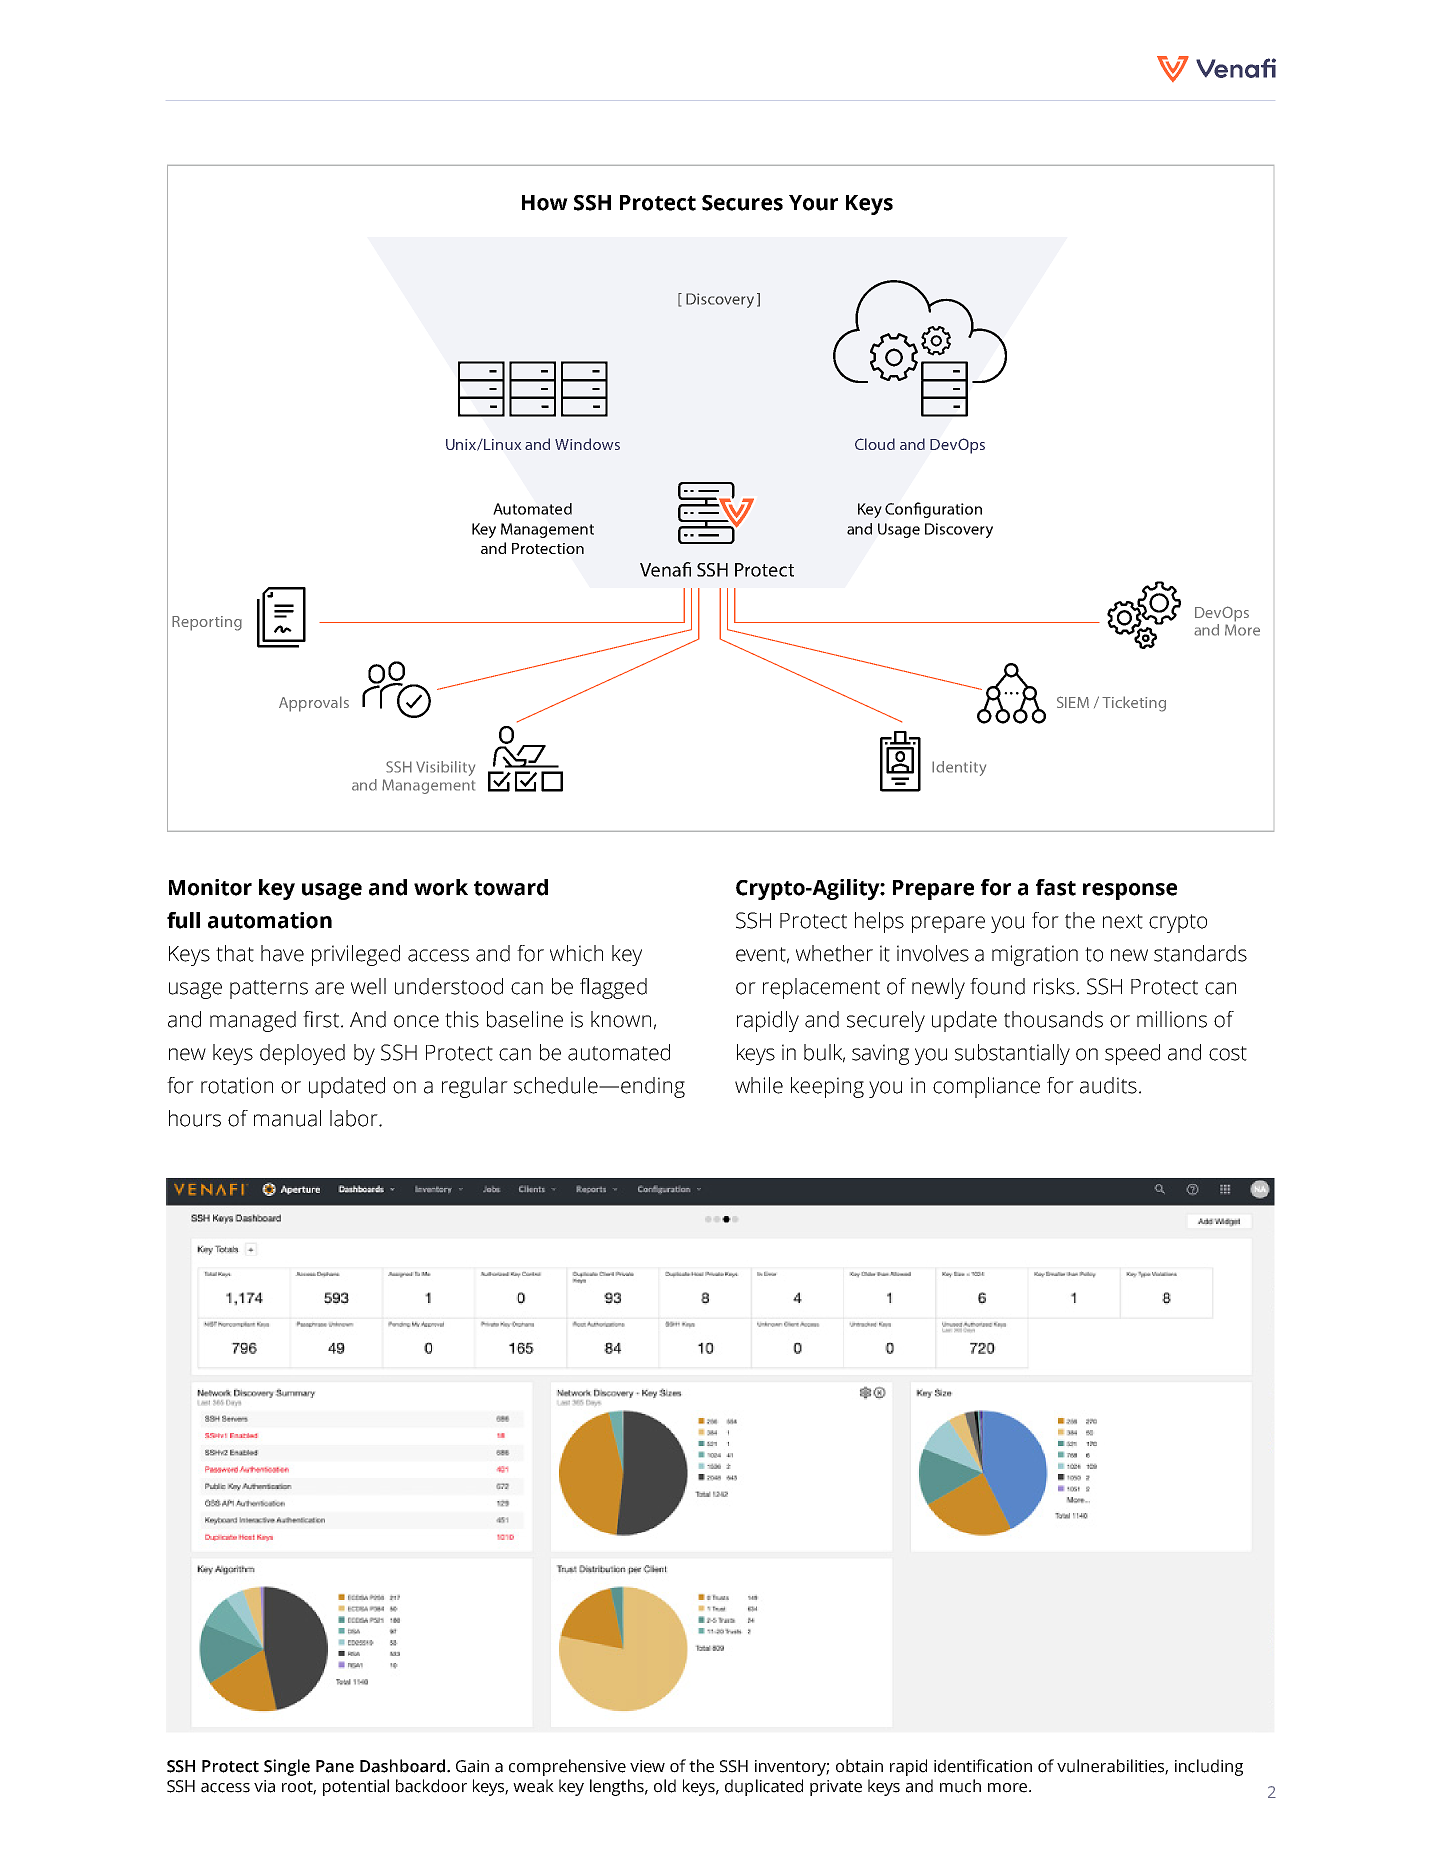 This screenshot has width=1441, height=1864. What do you see at coordinates (813, 203) in the screenshot?
I see `Your` at bounding box center [813, 203].
